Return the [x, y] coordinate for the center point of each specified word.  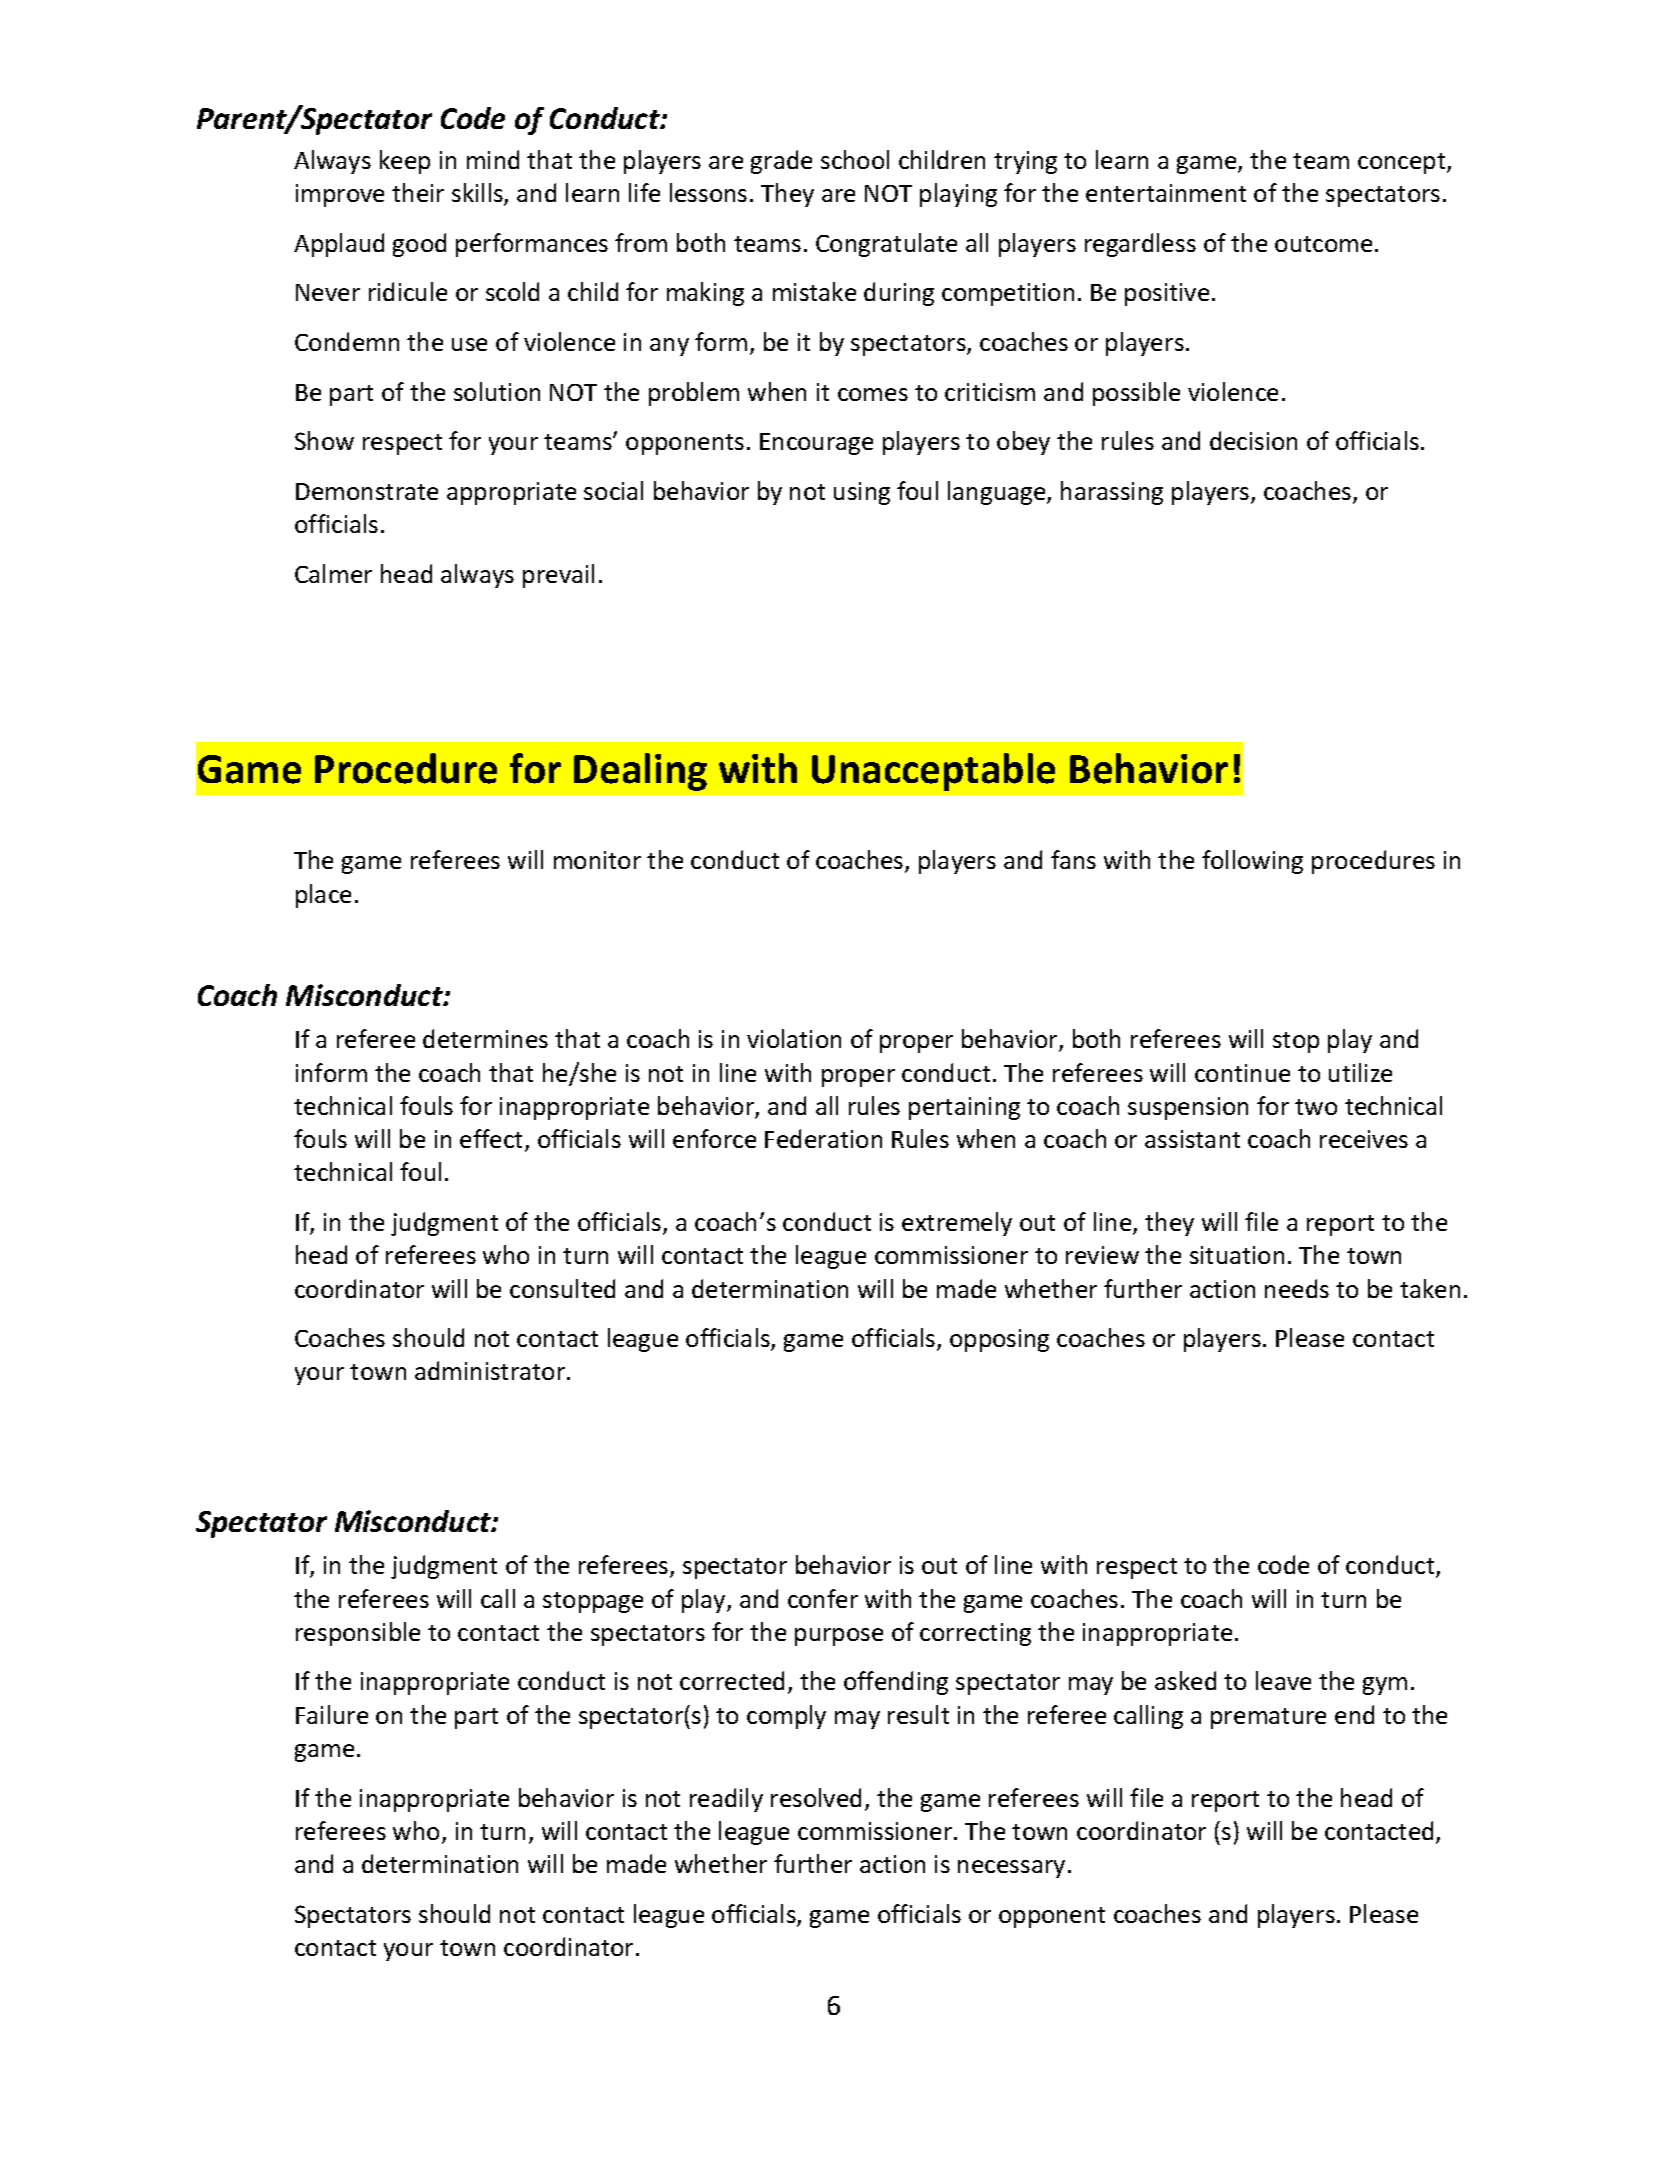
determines [485, 1038]
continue [1242, 1073]
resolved [816, 1797]
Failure [332, 1714]
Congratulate [886, 245]
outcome [1323, 244]
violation [794, 1038]
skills [478, 194]
